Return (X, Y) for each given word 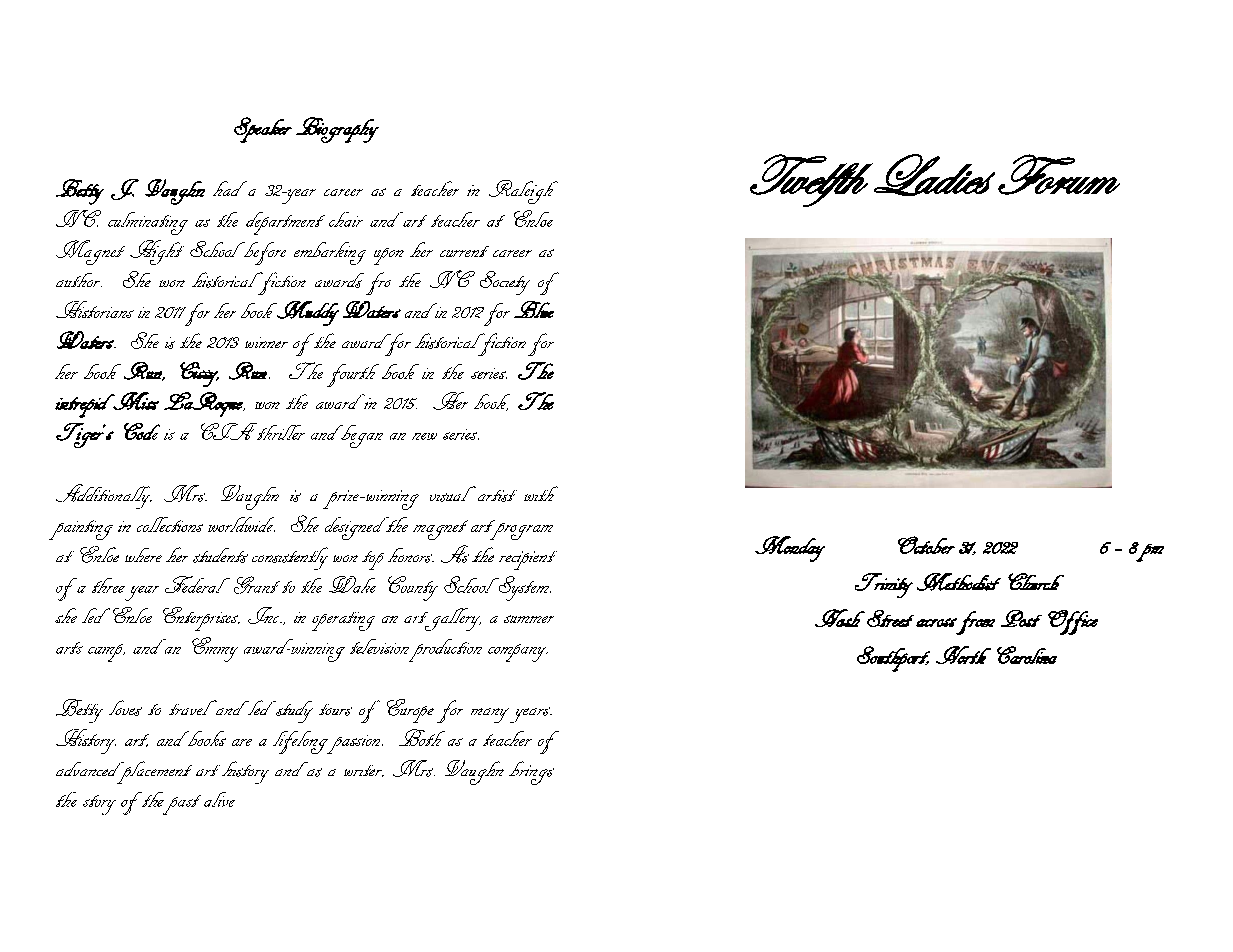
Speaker (263, 130)
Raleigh (523, 192)
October (926, 545)
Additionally (104, 496)
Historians (95, 309)
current (464, 251)
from (975, 623)
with (541, 493)
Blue (534, 309)
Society (505, 283)
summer (529, 619)
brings (531, 773)
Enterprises (201, 619)
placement (153, 772)
